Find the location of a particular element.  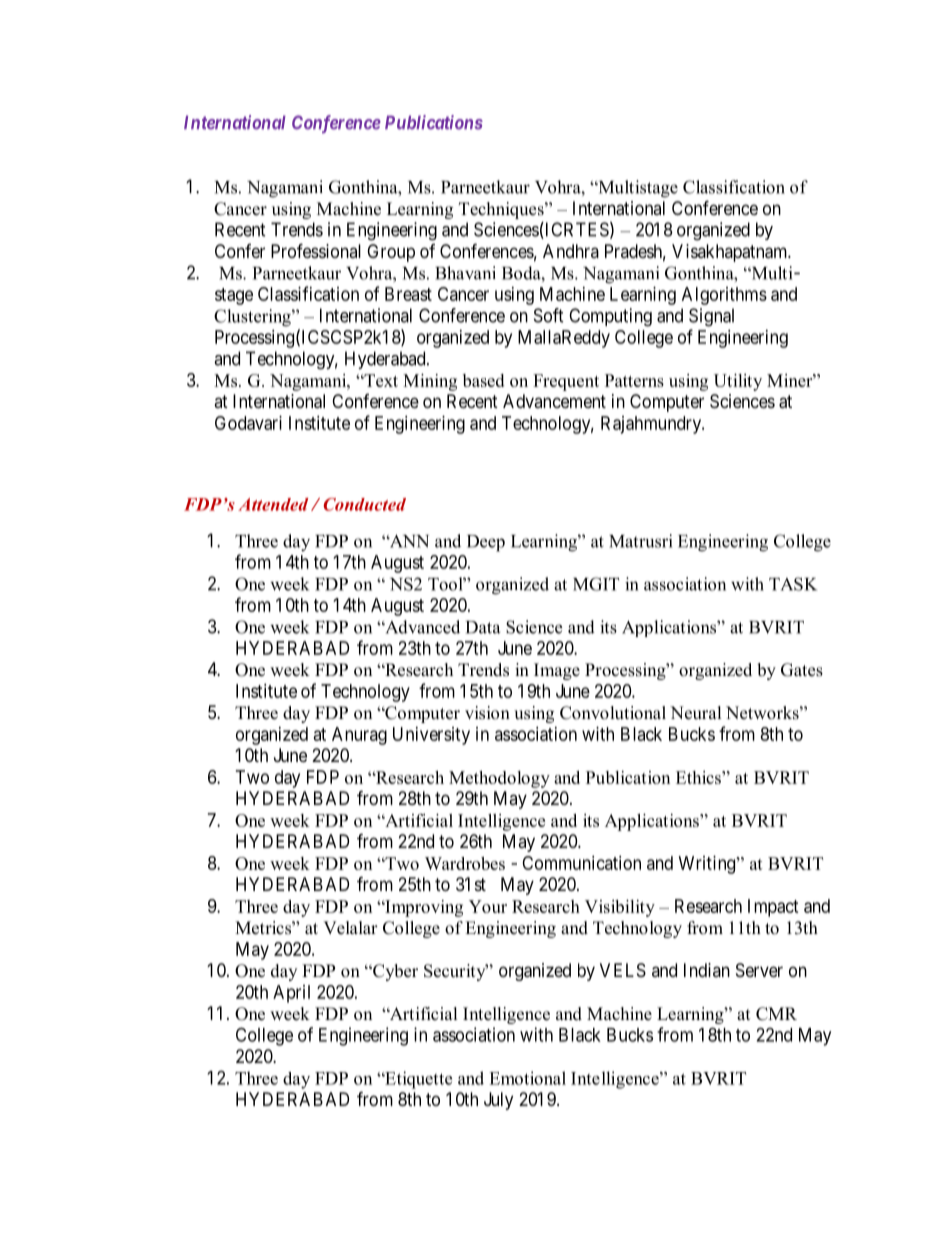

Andhra is located at coordinates (571, 251).
